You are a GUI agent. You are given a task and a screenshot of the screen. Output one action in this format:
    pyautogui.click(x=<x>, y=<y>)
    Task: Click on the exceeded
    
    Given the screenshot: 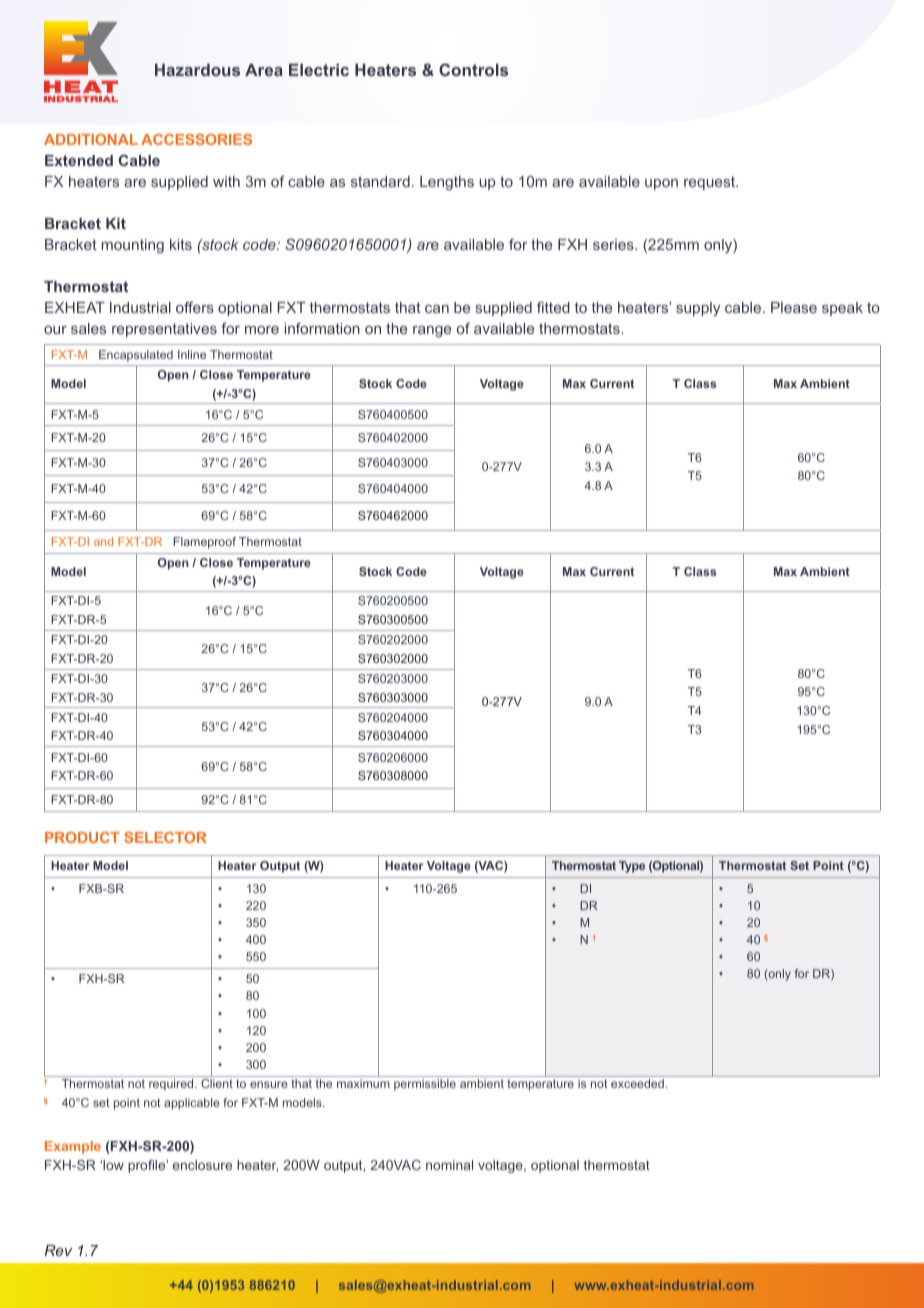 What is the action you would take?
    pyautogui.click(x=637, y=1083)
